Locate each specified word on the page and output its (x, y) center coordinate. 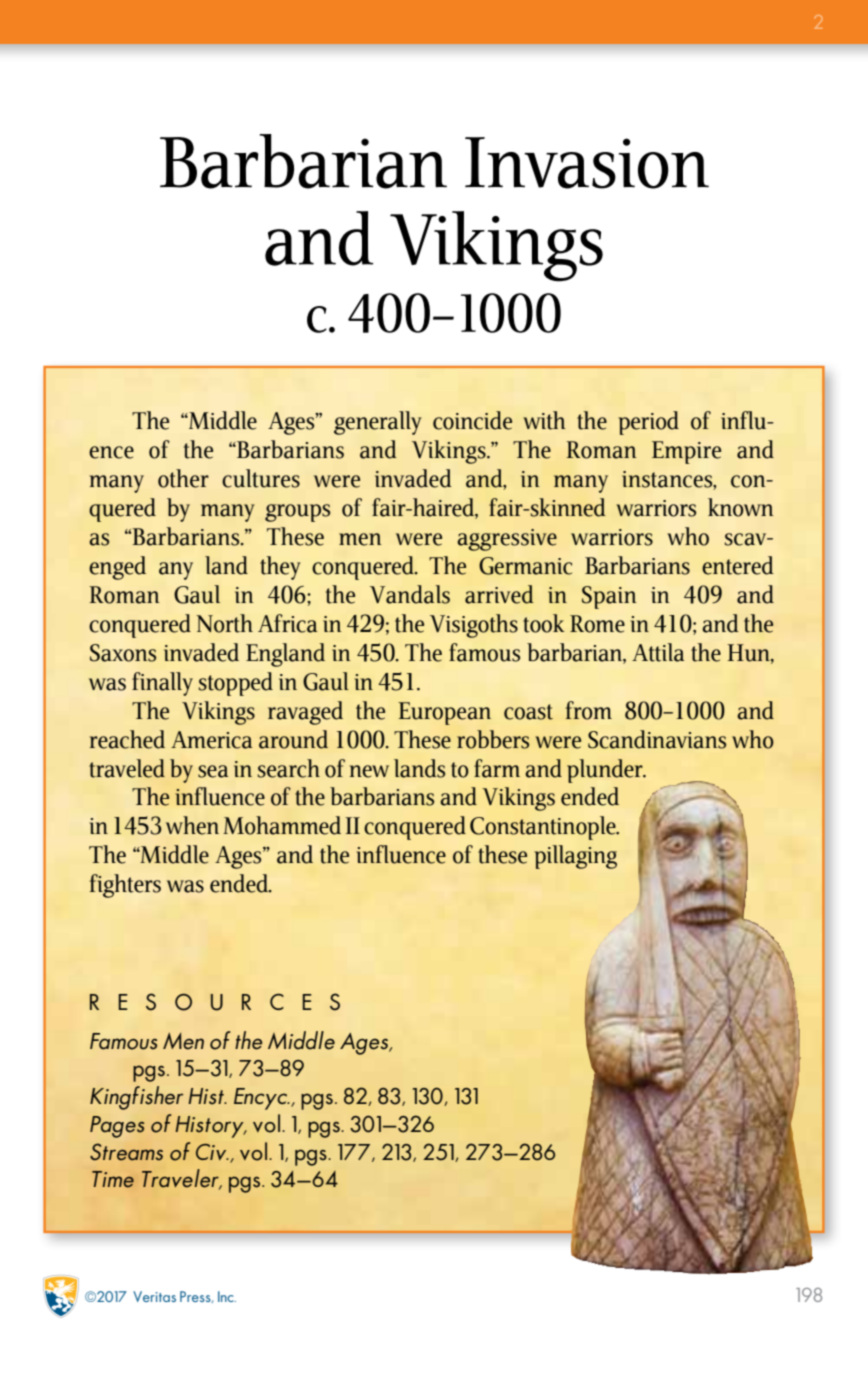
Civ (212, 1152)
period (648, 423)
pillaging (575, 857)
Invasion (587, 163)
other (183, 478)
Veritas (154, 1296)
